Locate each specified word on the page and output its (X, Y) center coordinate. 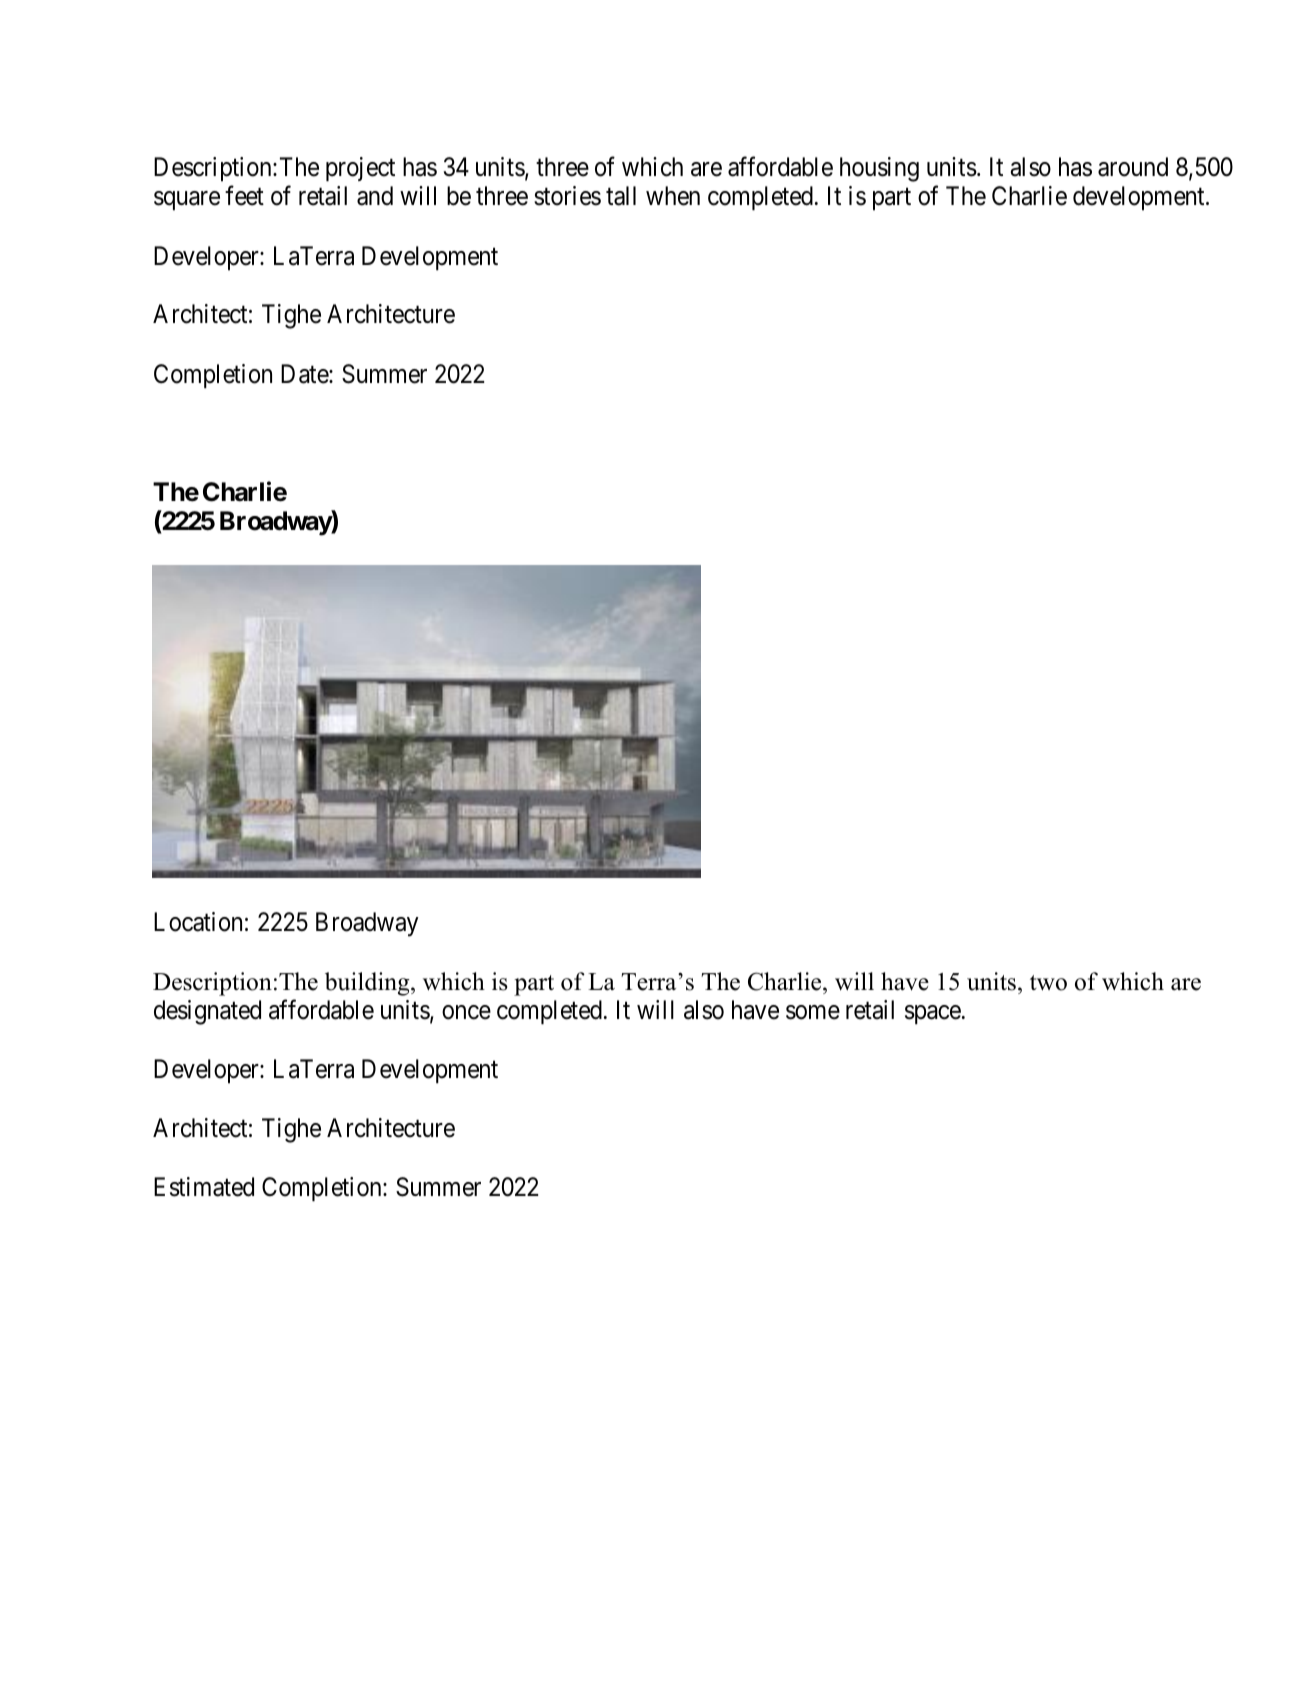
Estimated (204, 1187)
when (673, 196)
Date (305, 374)
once (466, 1013)
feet (244, 196)
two (1048, 983)
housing (879, 169)
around (1133, 167)
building (368, 984)
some (813, 1013)
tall (621, 196)
